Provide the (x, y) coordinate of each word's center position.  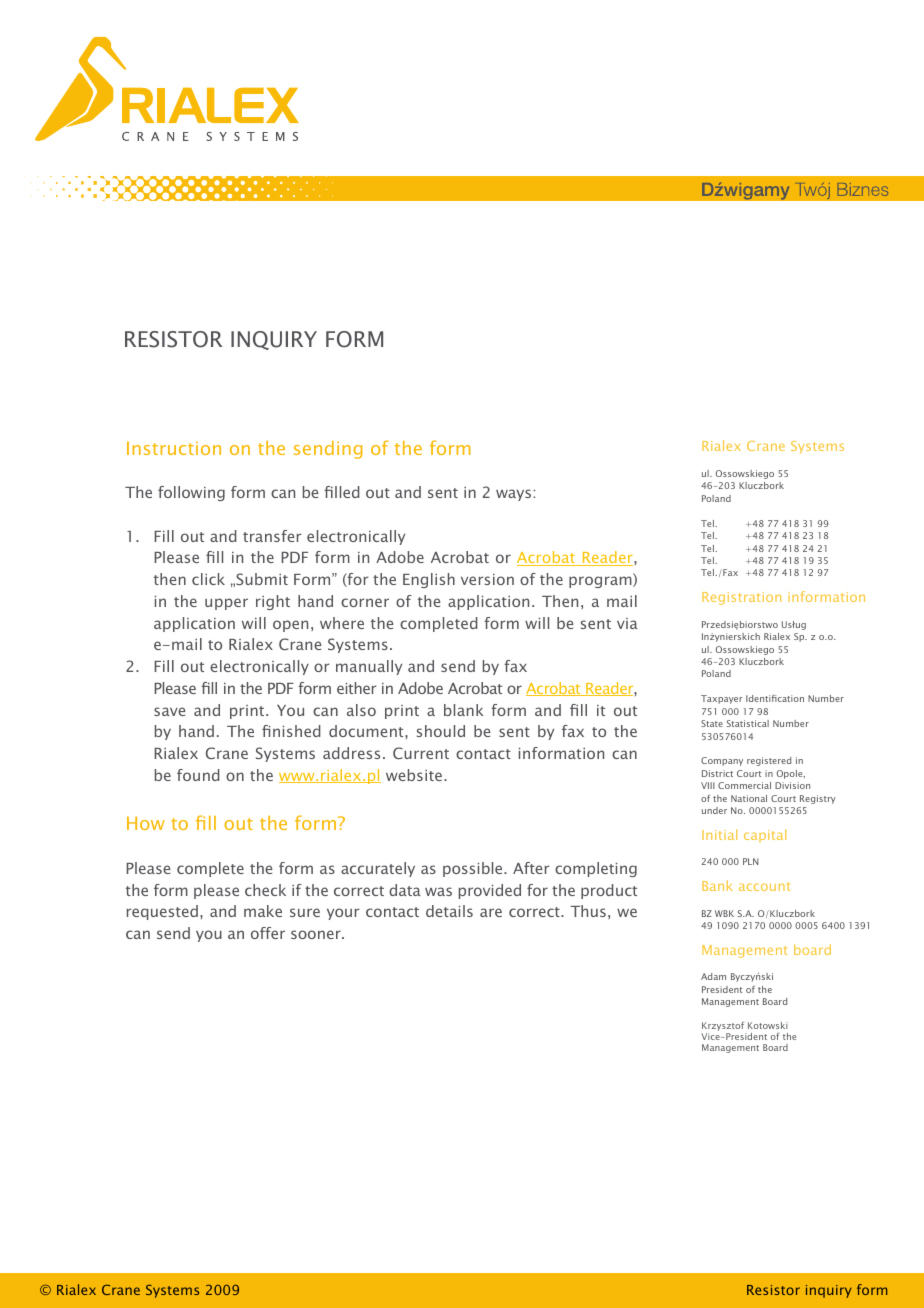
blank (464, 710)
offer (268, 933)
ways (513, 495)
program (601, 582)
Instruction (174, 448)
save (170, 711)
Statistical (748, 723)
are (491, 912)
